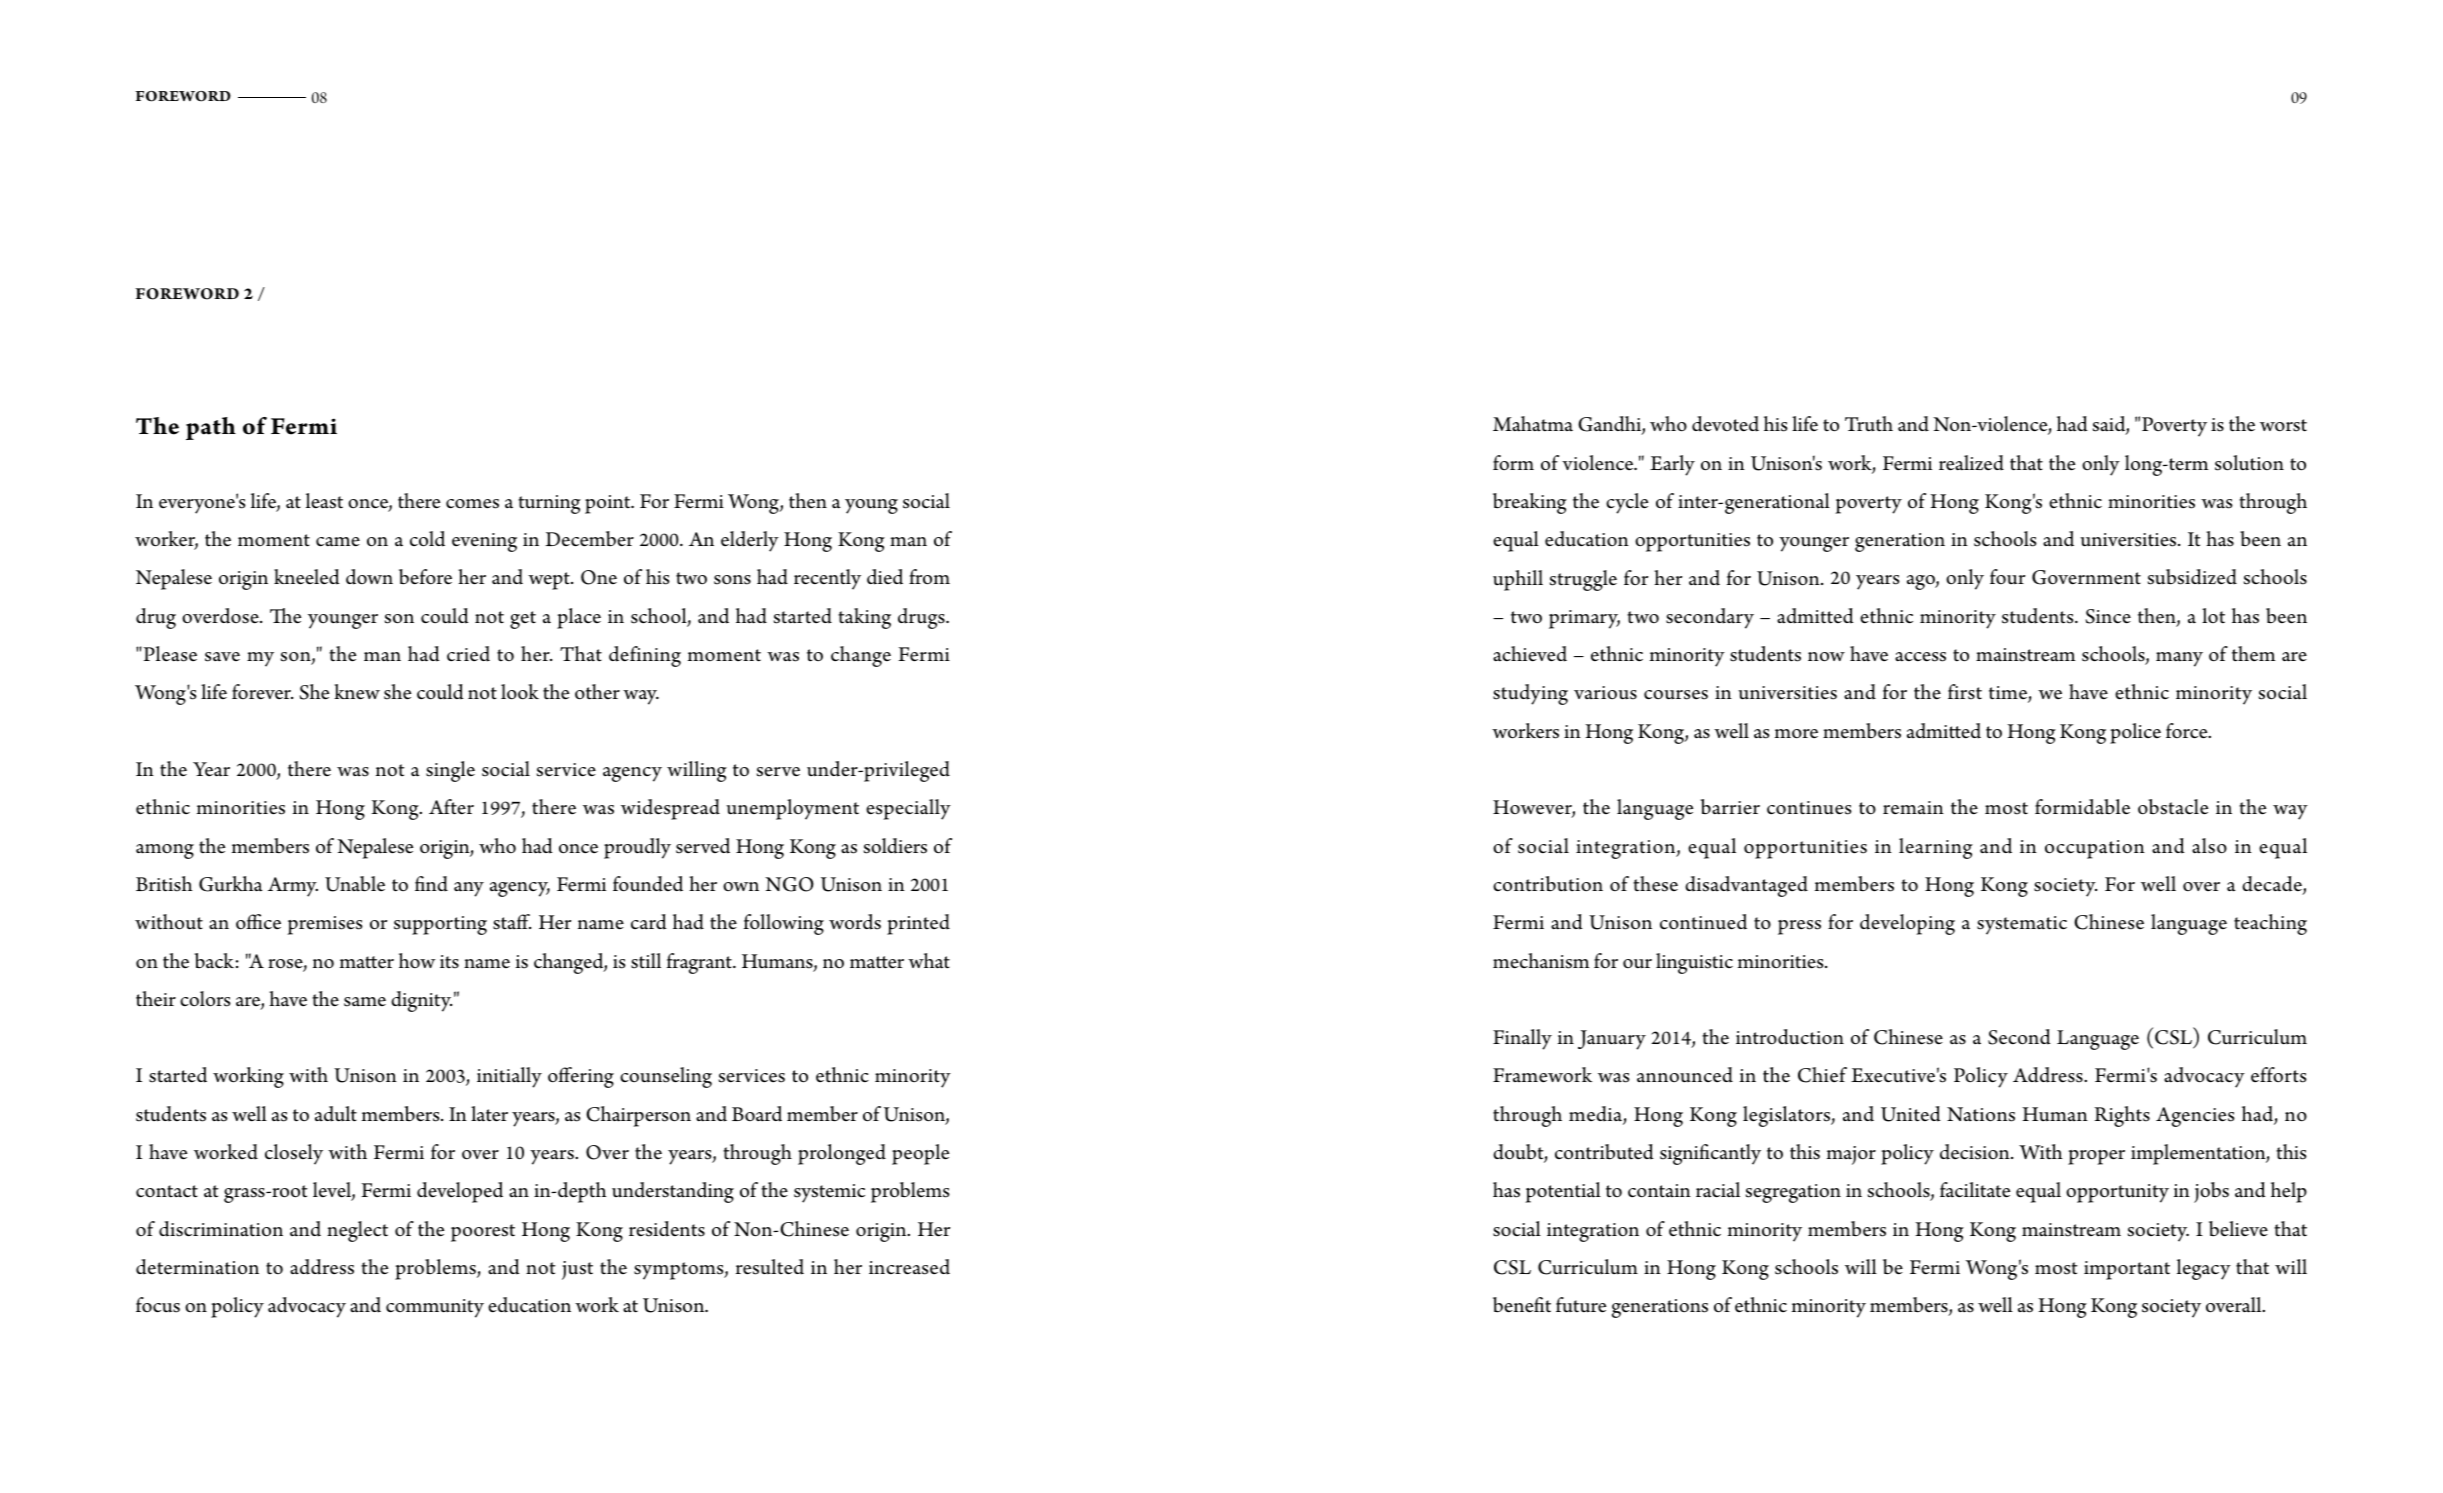 This screenshot has height=1493, width=2443. I want to click on Since, so click(2108, 616).
